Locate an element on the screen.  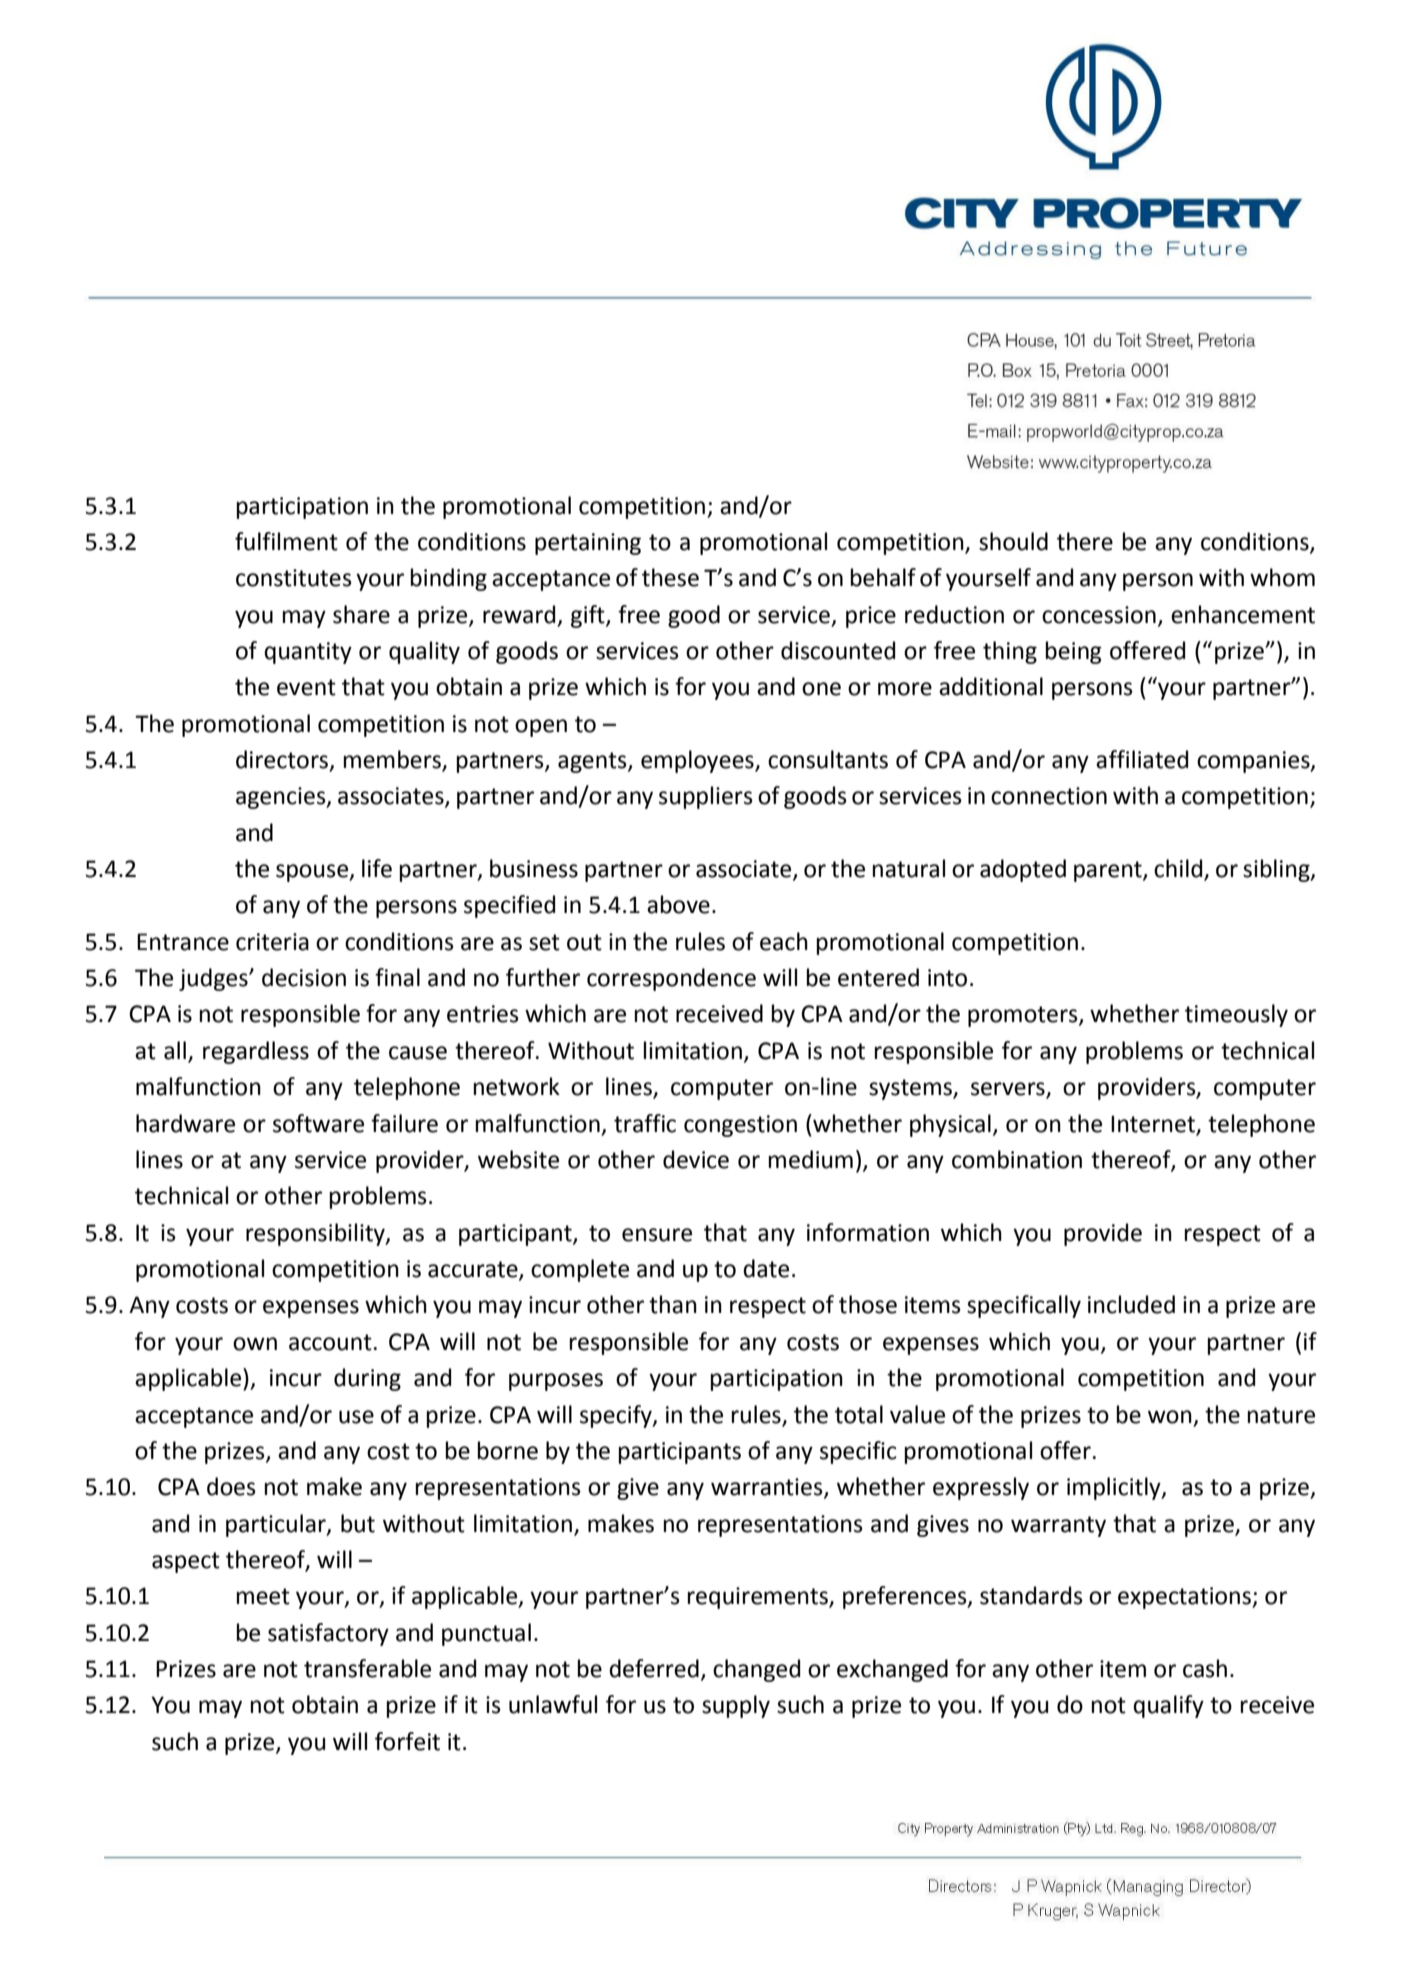
supply is located at coordinates (736, 1706).
